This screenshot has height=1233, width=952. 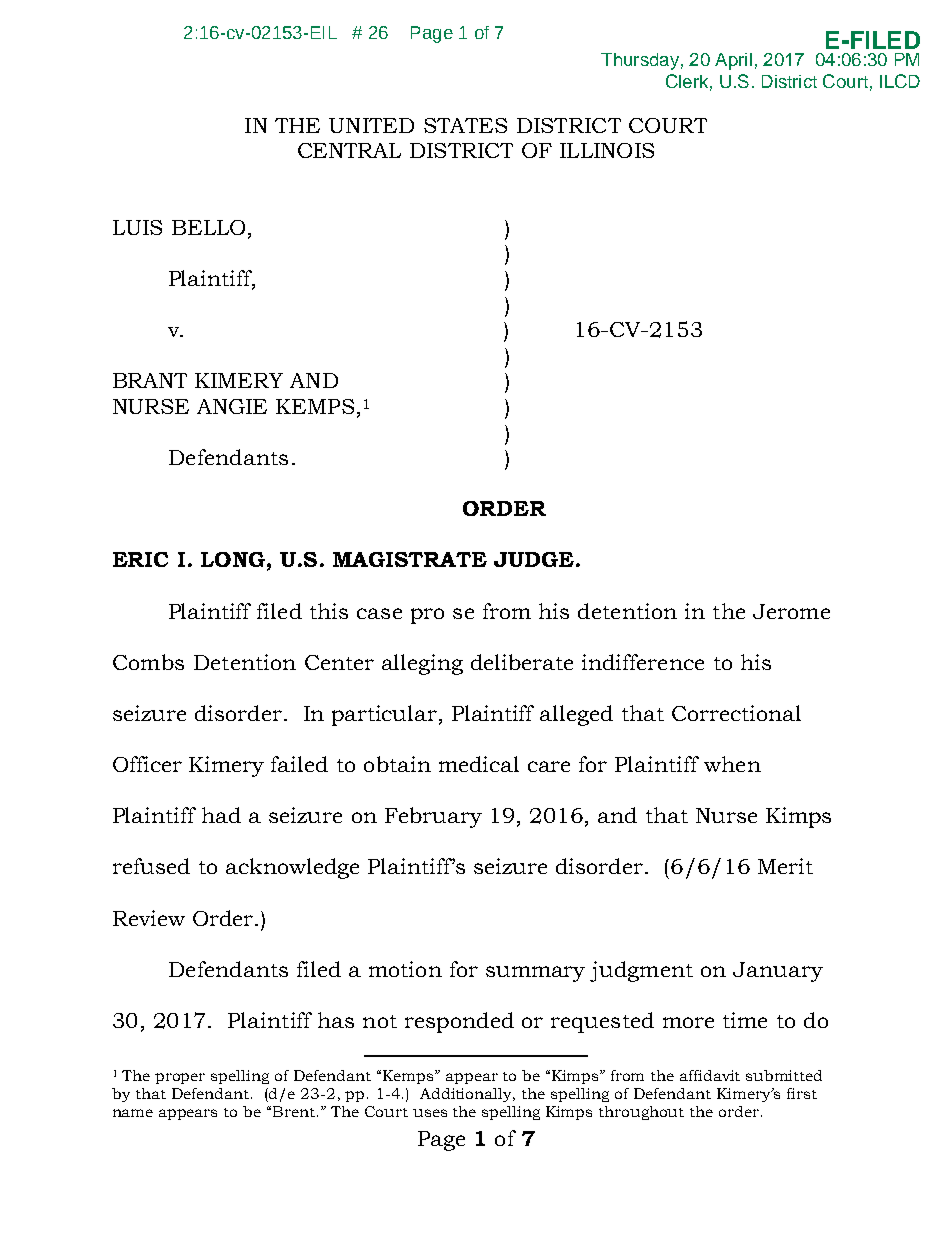 What do you see at coordinates (733, 61) in the screenshot?
I see `April` at bounding box center [733, 61].
